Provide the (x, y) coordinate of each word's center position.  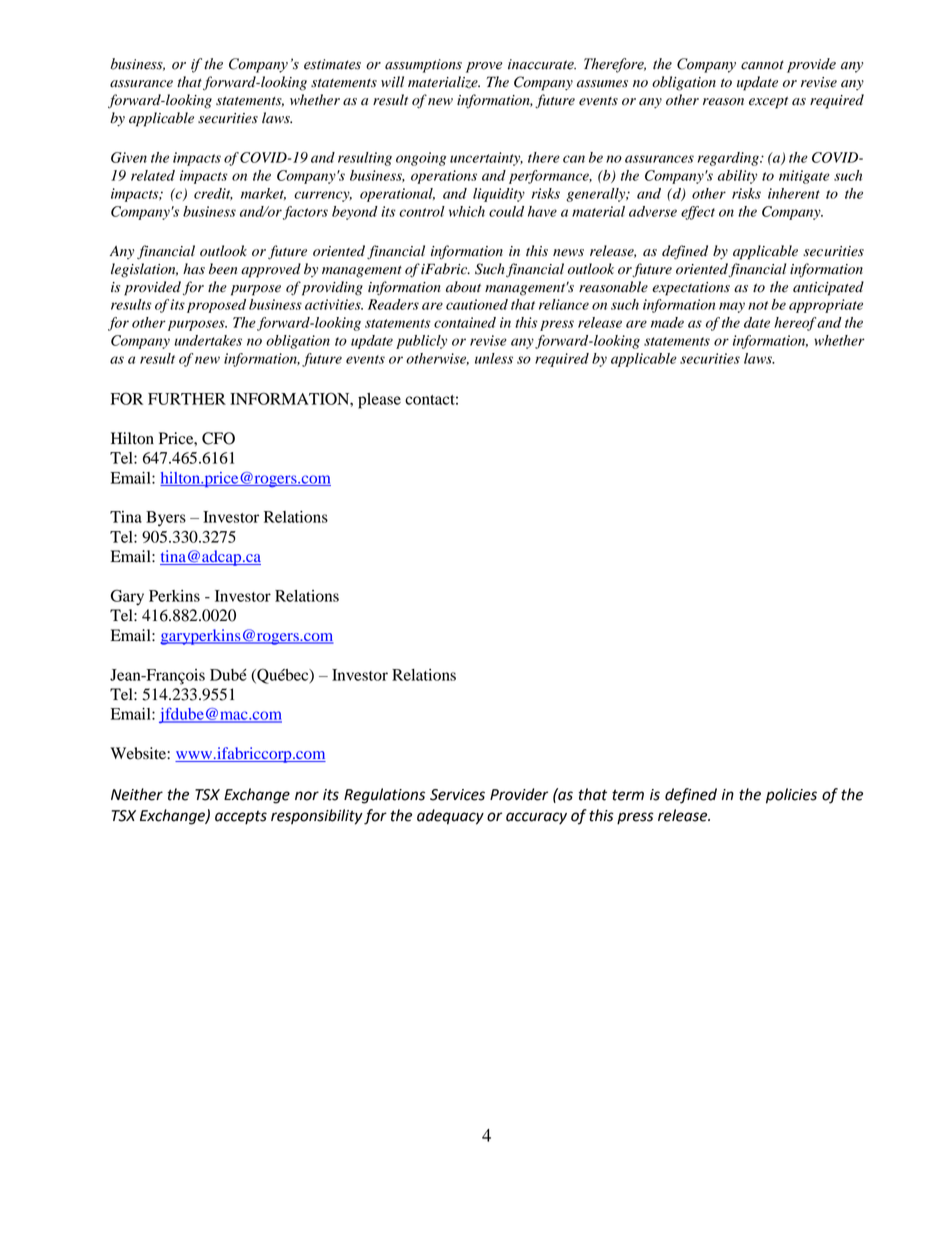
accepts (241, 818)
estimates (332, 64)
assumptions (423, 66)
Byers (166, 519)
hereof (796, 324)
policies (791, 796)
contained (465, 322)
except (768, 102)
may (732, 307)
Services (457, 795)
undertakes (208, 340)
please (379, 401)
